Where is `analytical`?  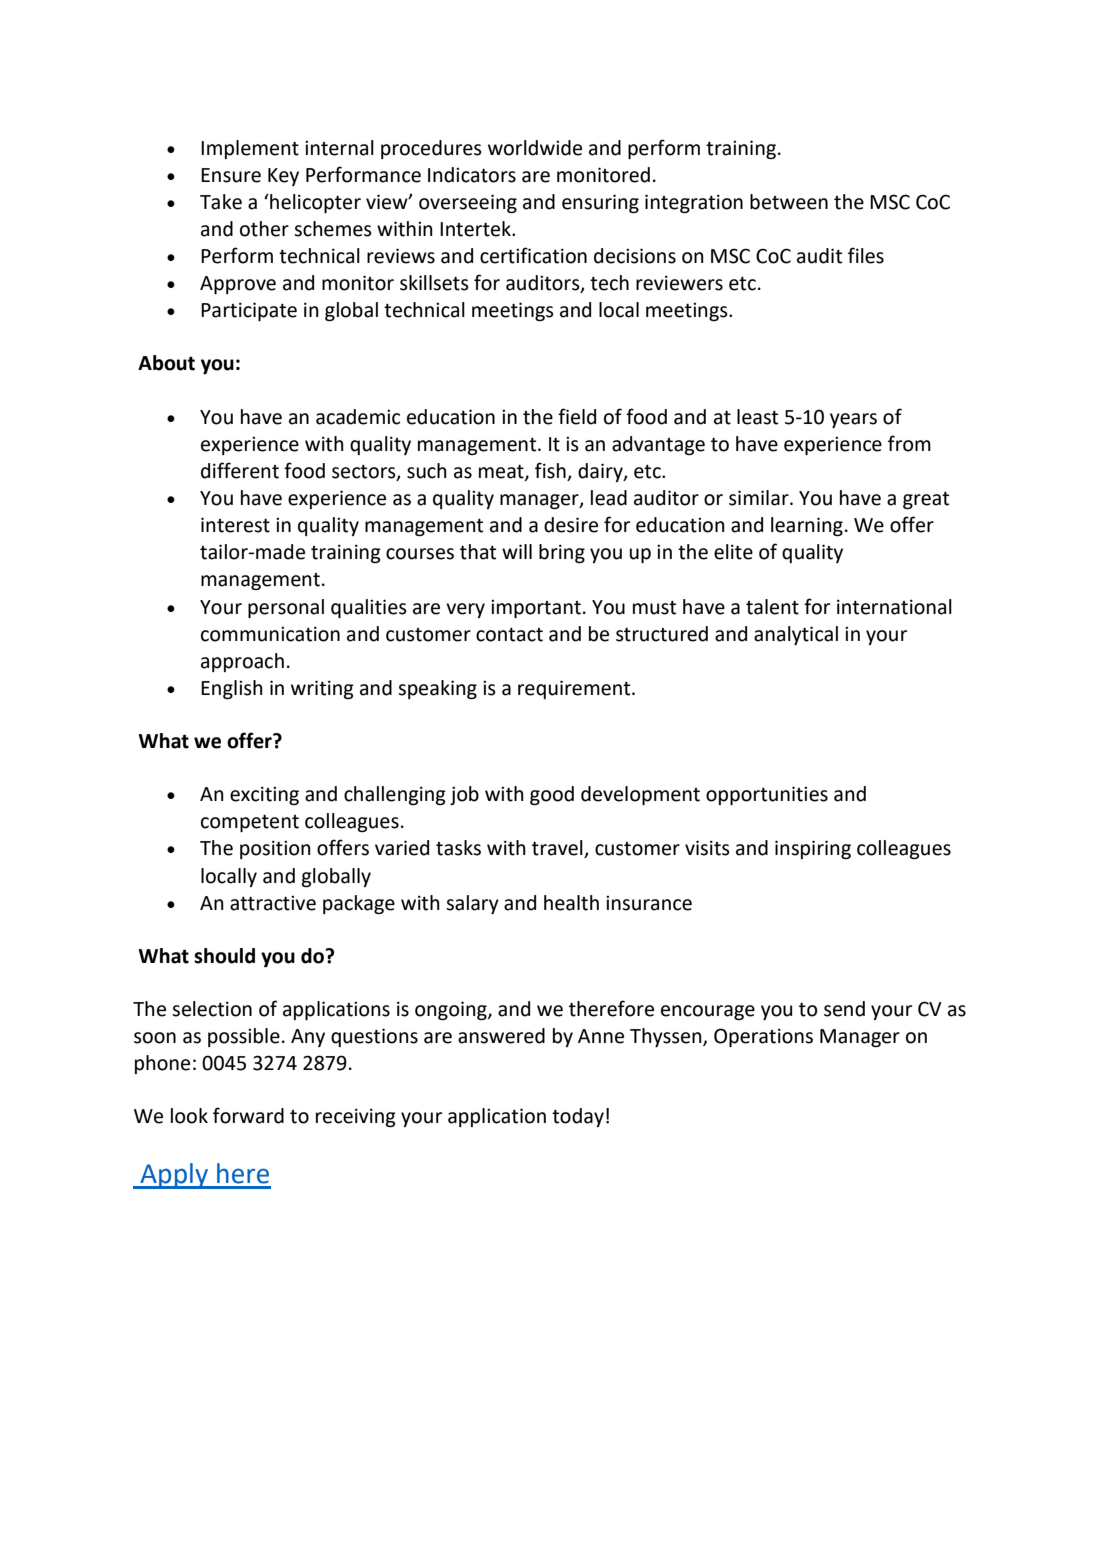
analytical is located at coordinates (796, 635).
